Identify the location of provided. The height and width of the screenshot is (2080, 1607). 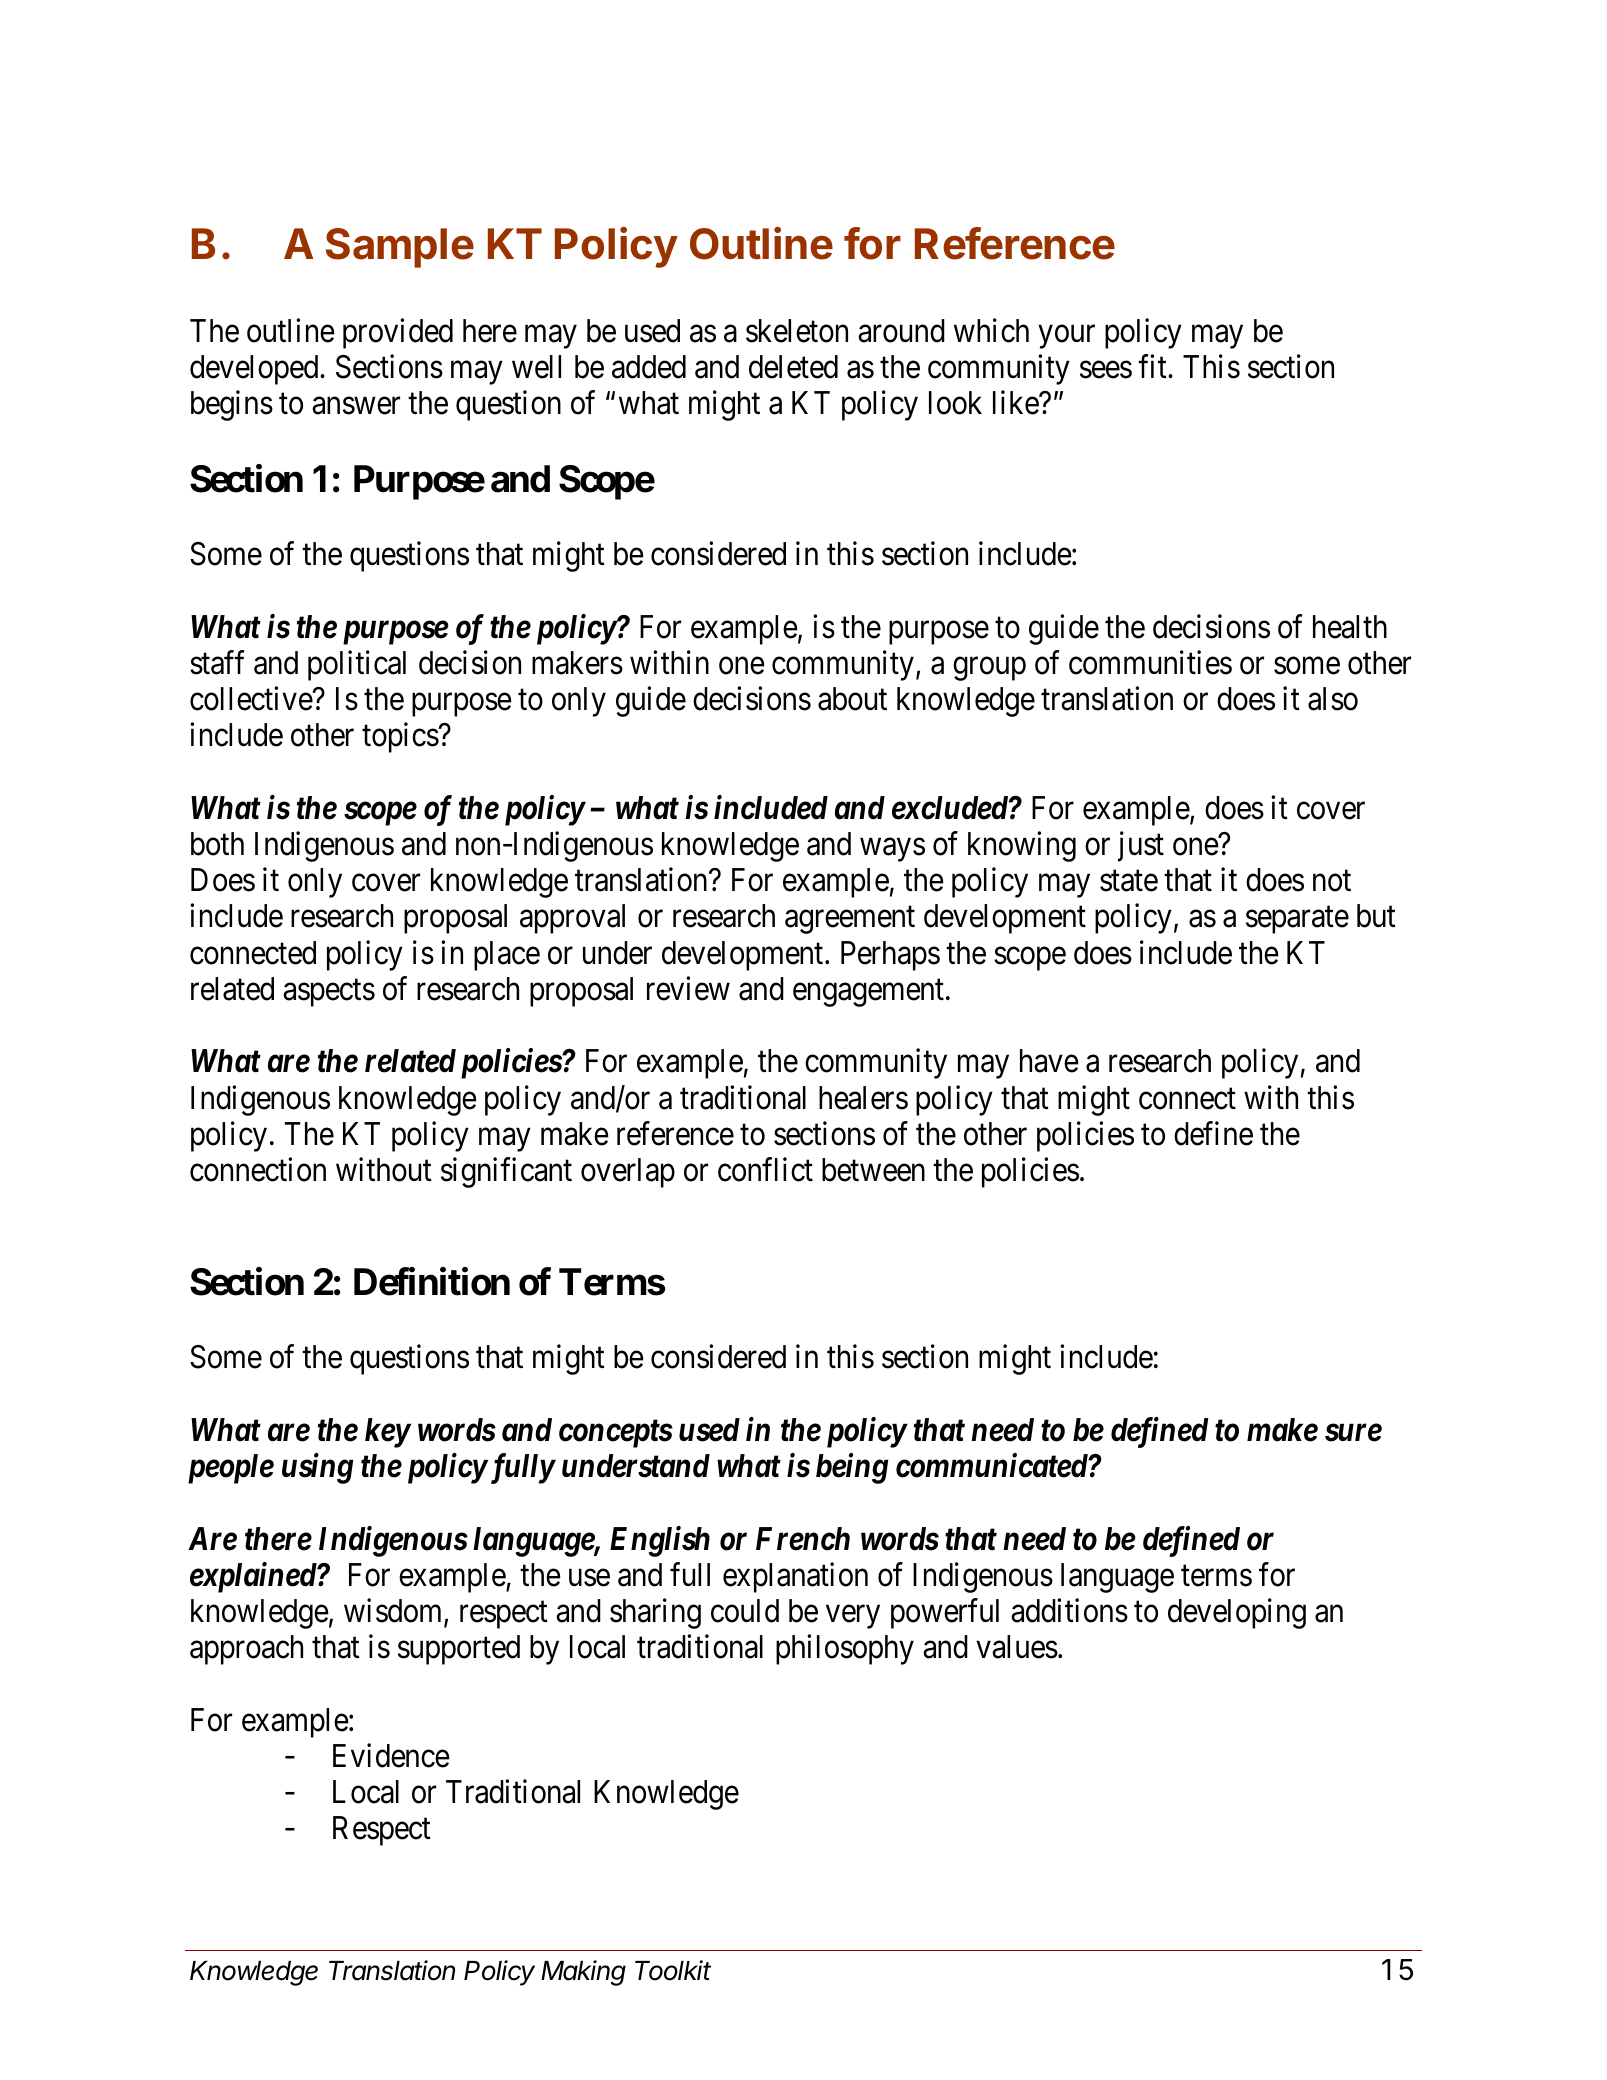
(398, 333).
